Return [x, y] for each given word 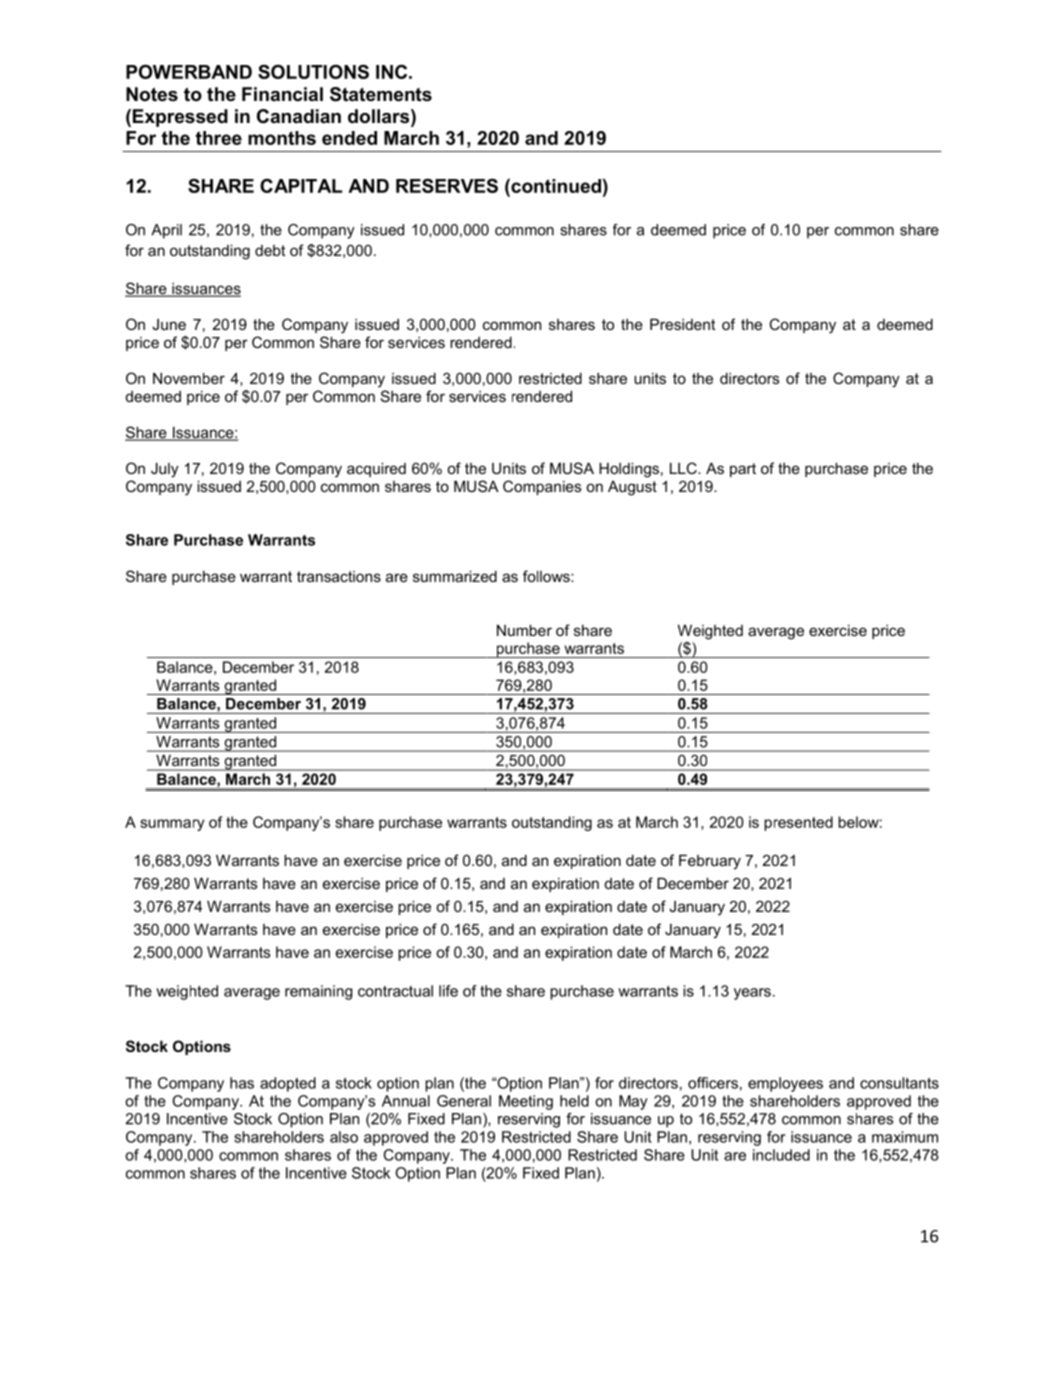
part [743, 470]
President [682, 324]
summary [172, 825]
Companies [542, 487]
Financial [282, 94]
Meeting [526, 1102]
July [165, 470]
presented [798, 823]
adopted [288, 1084]
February [710, 862]
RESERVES [447, 185]
